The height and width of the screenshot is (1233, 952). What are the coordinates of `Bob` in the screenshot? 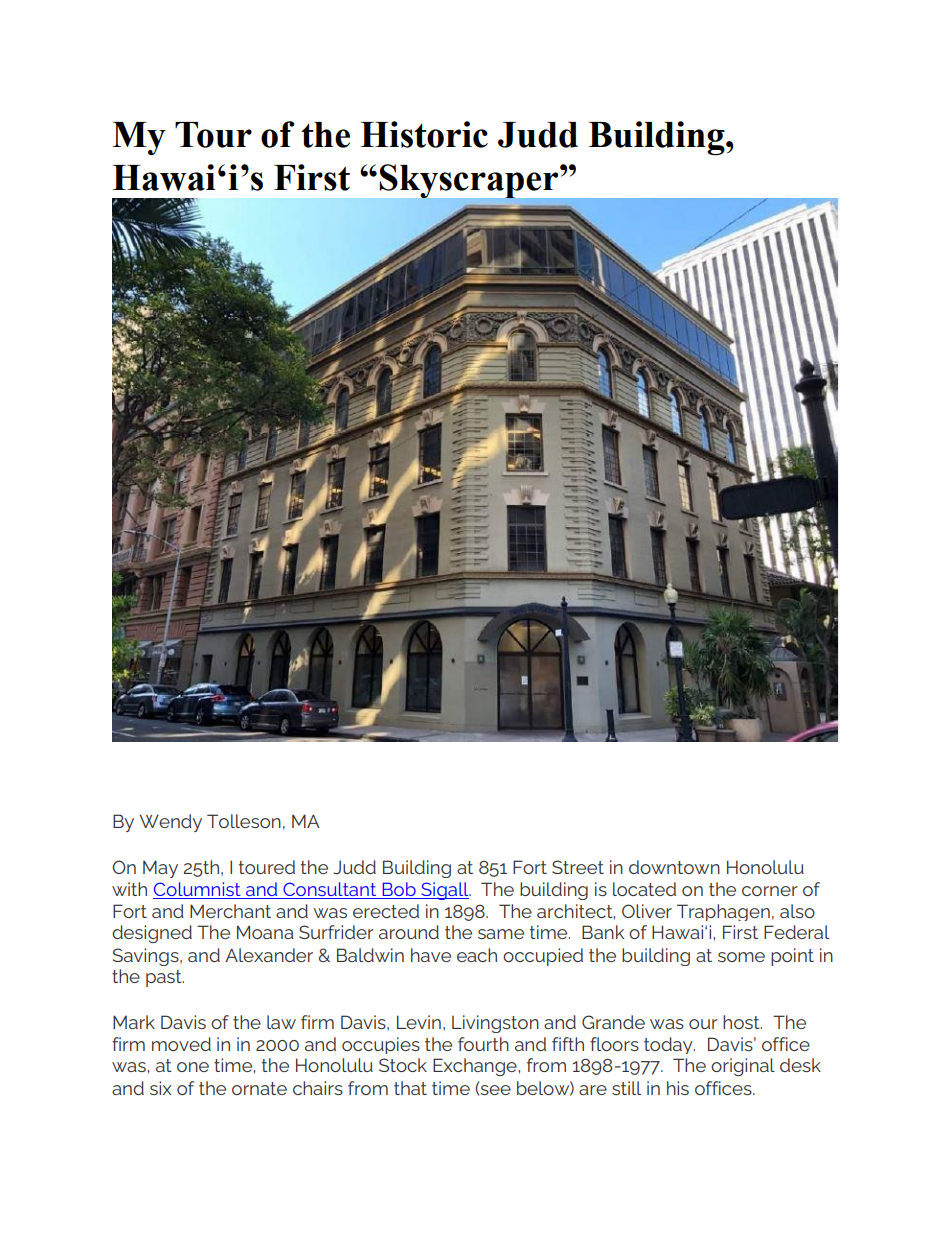 It's located at (399, 889).
